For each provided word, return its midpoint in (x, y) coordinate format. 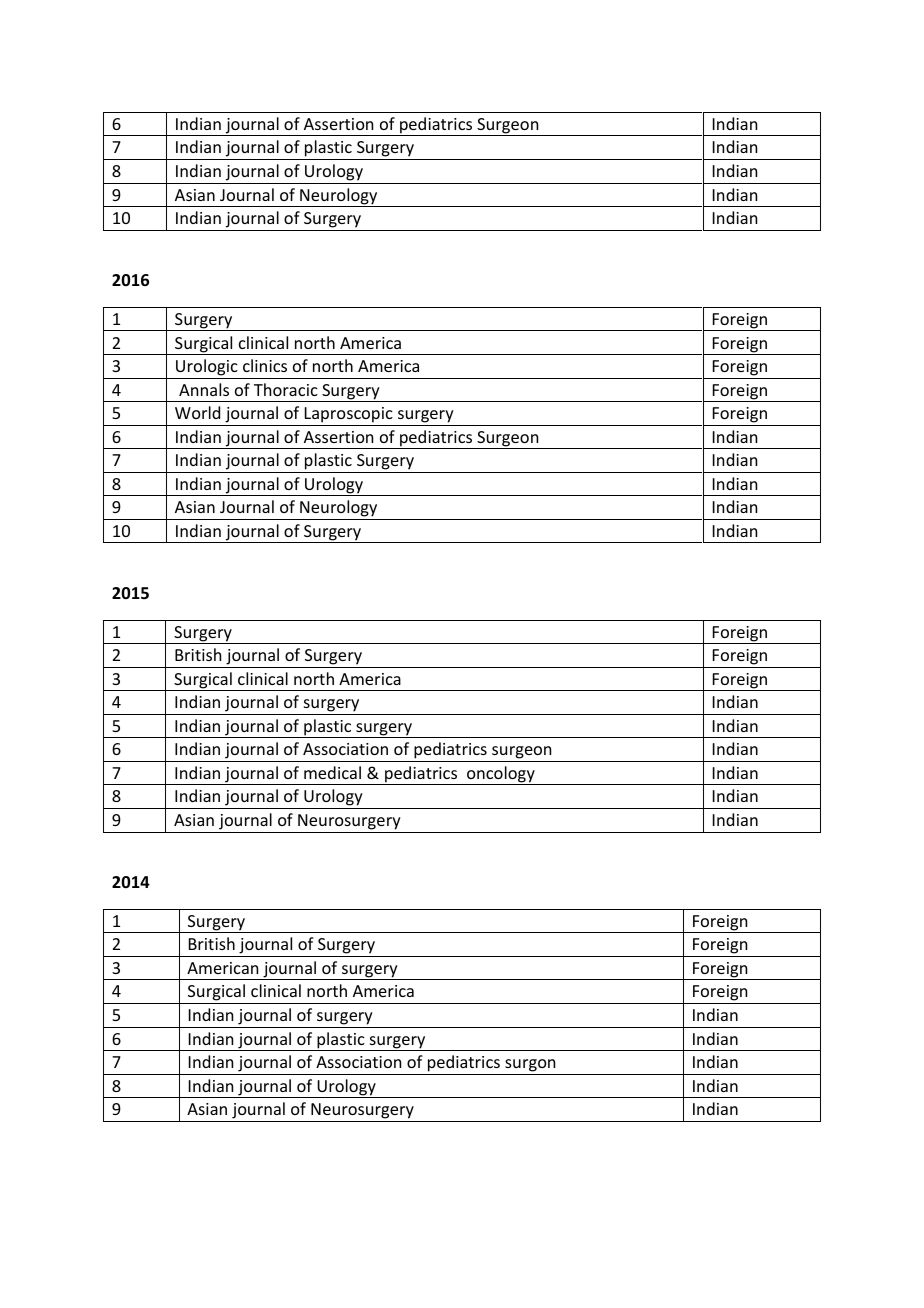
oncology (501, 775)
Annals (204, 389)
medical (332, 772)
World (197, 412)
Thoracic (286, 389)
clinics (265, 365)
